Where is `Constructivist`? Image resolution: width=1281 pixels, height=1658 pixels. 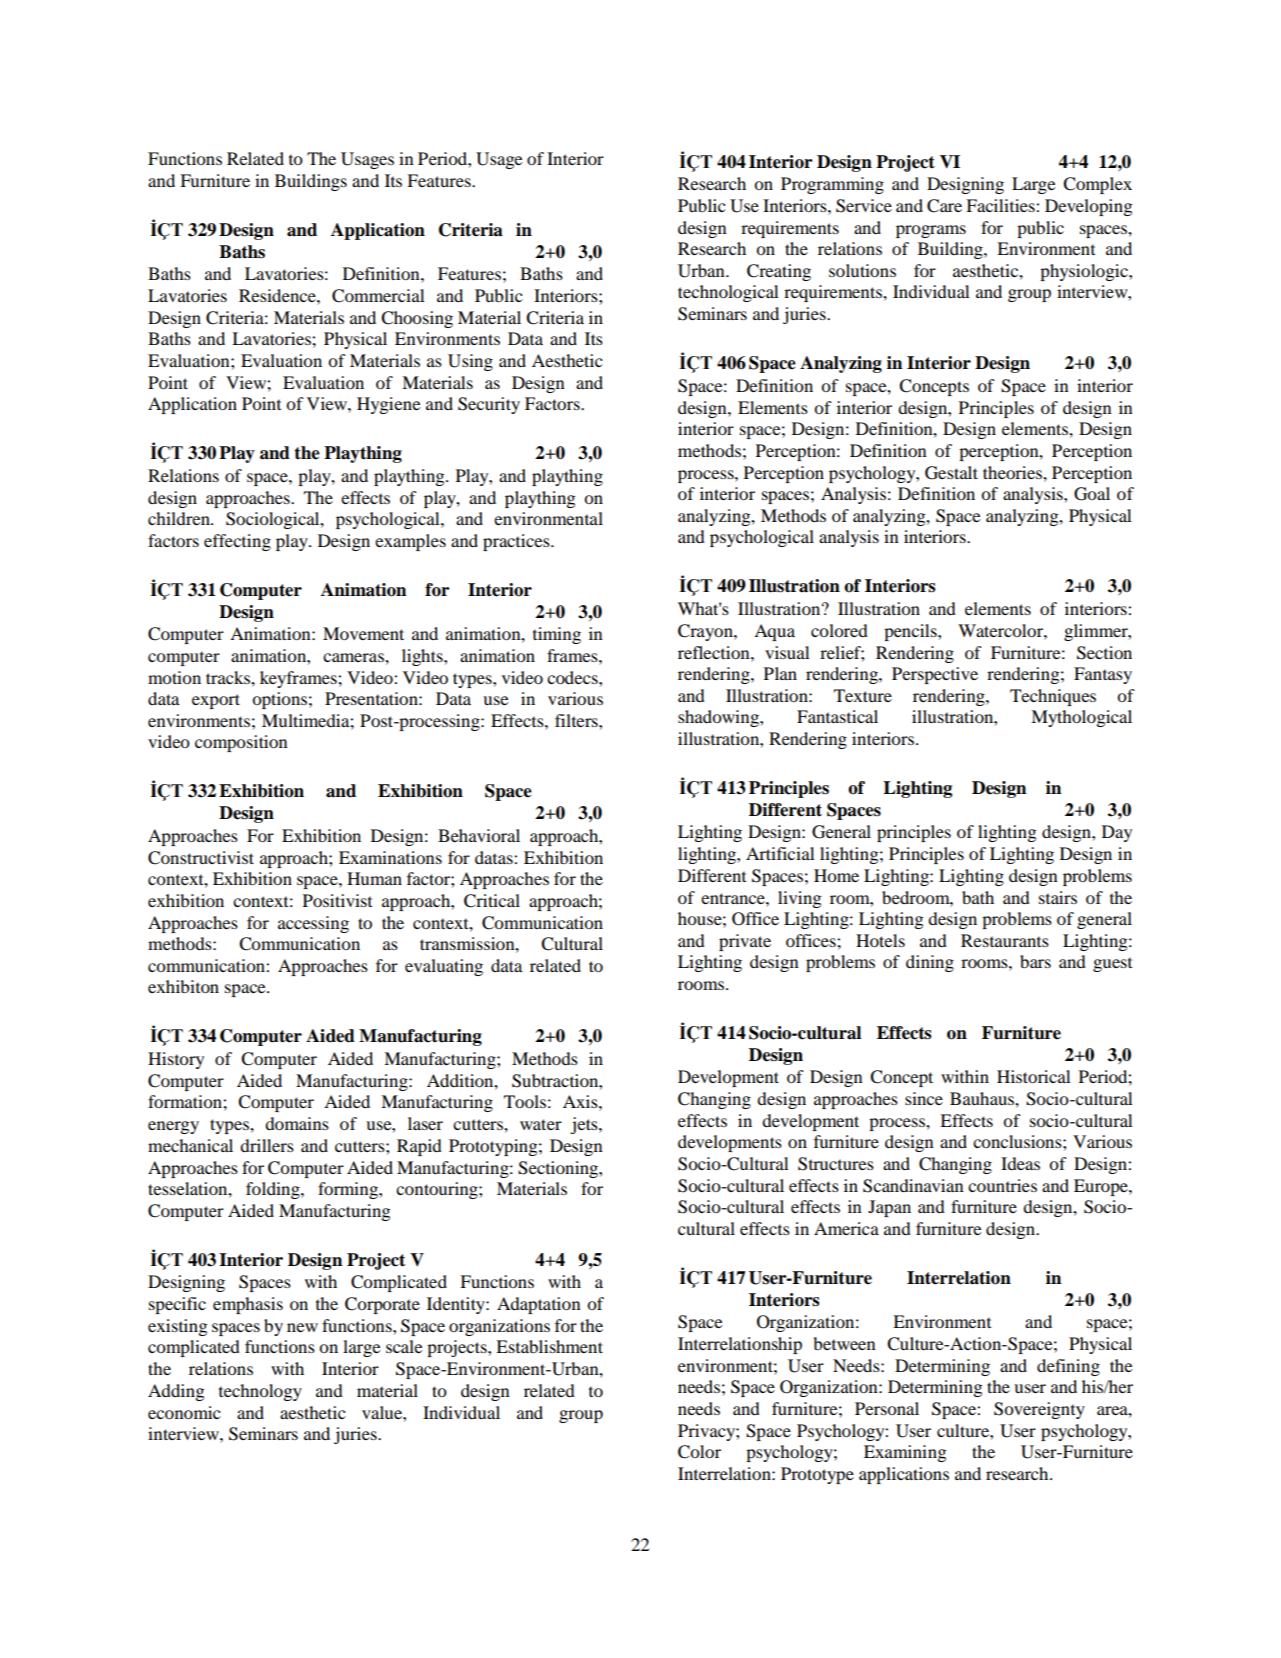 Constructivist is located at coordinates (201, 858).
